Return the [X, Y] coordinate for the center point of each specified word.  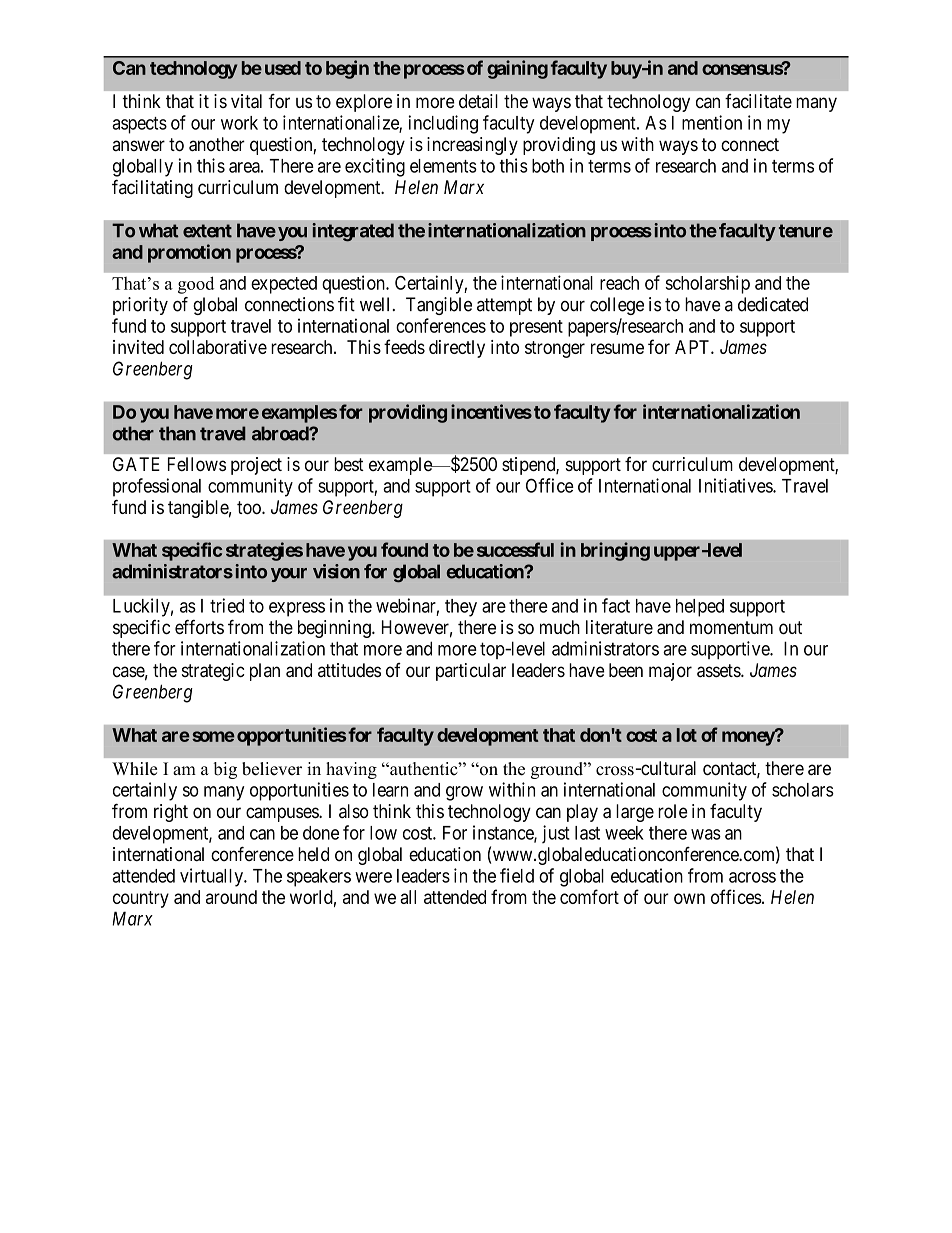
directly [457, 349]
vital [246, 101]
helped [700, 608]
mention [712, 122]
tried [227, 605]
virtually [212, 877]
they [461, 608]
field [517, 875]
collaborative [218, 347]
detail [478, 101]
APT [693, 347]
